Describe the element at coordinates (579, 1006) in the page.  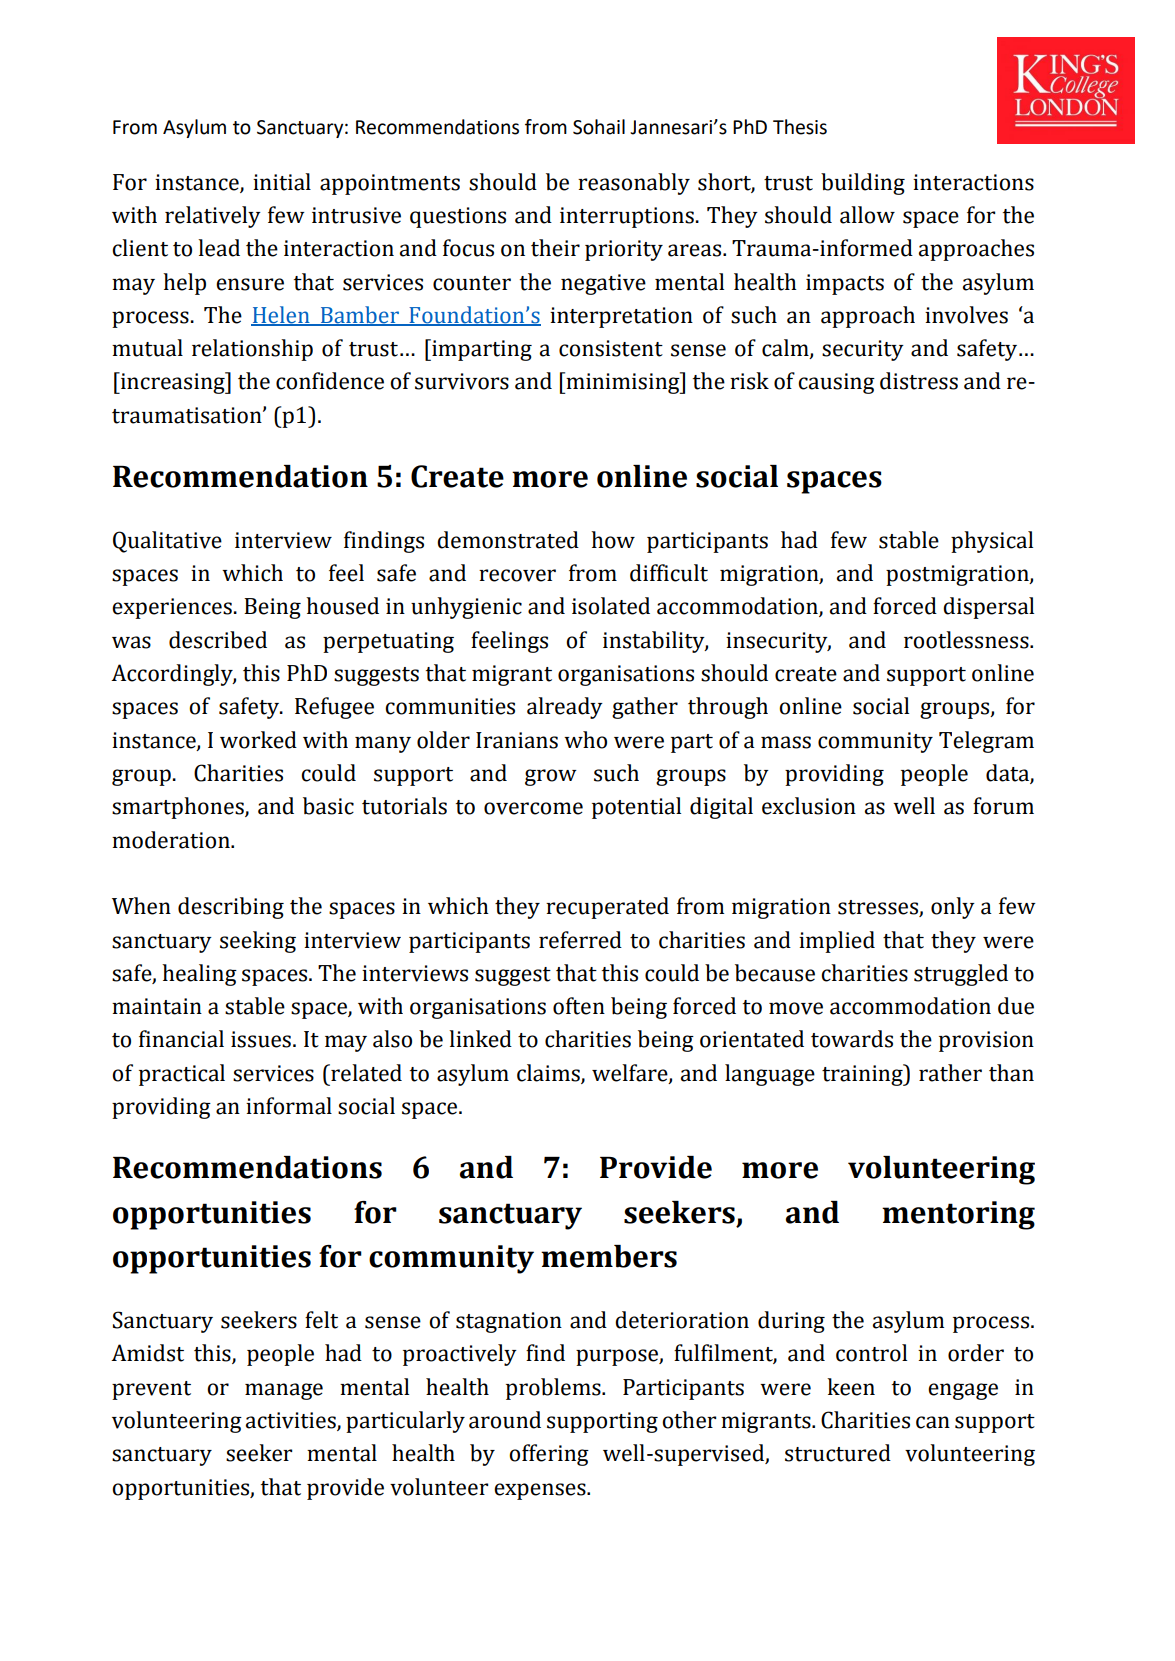
I see `often` at that location.
